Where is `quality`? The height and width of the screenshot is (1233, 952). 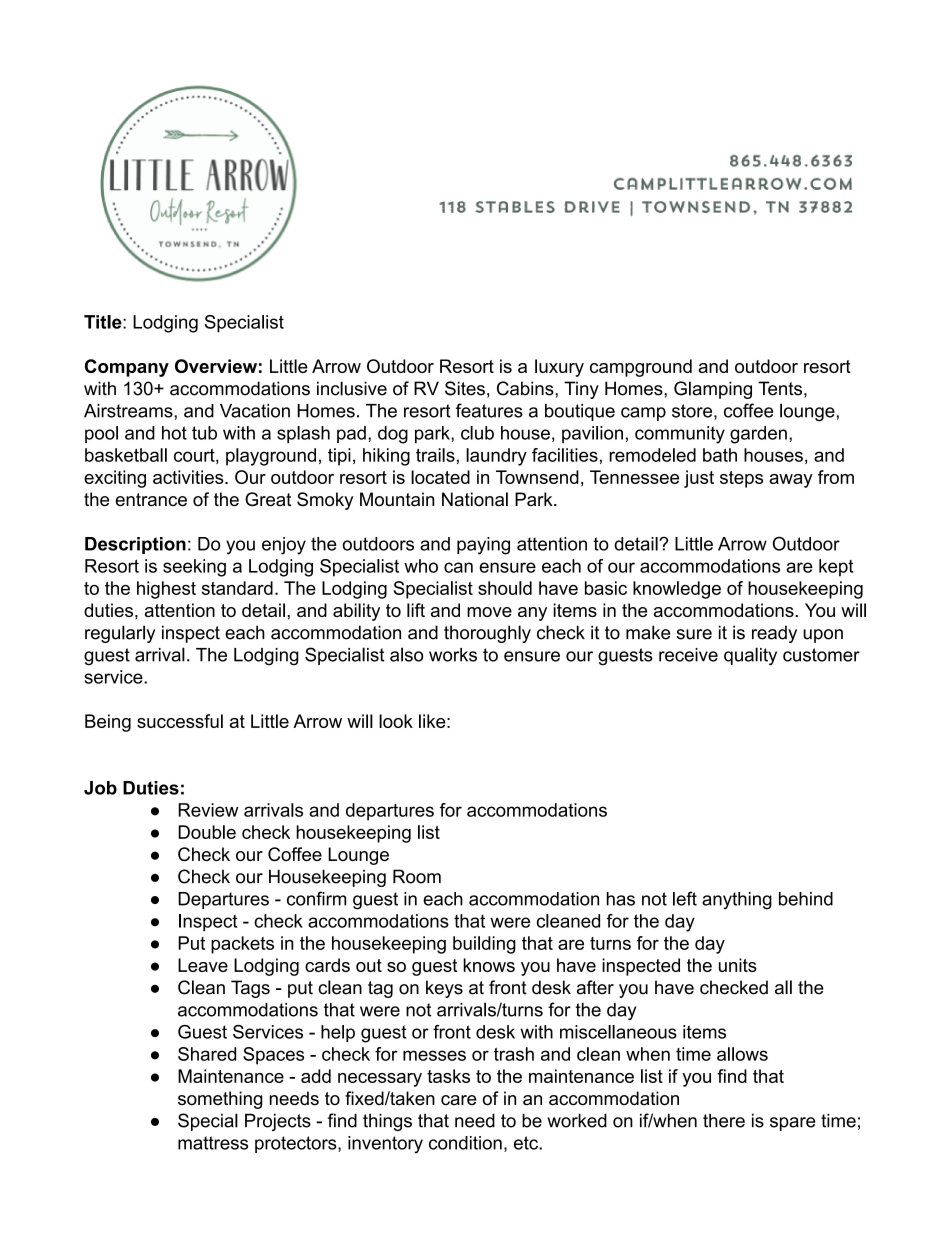
quality is located at coordinates (750, 656).
